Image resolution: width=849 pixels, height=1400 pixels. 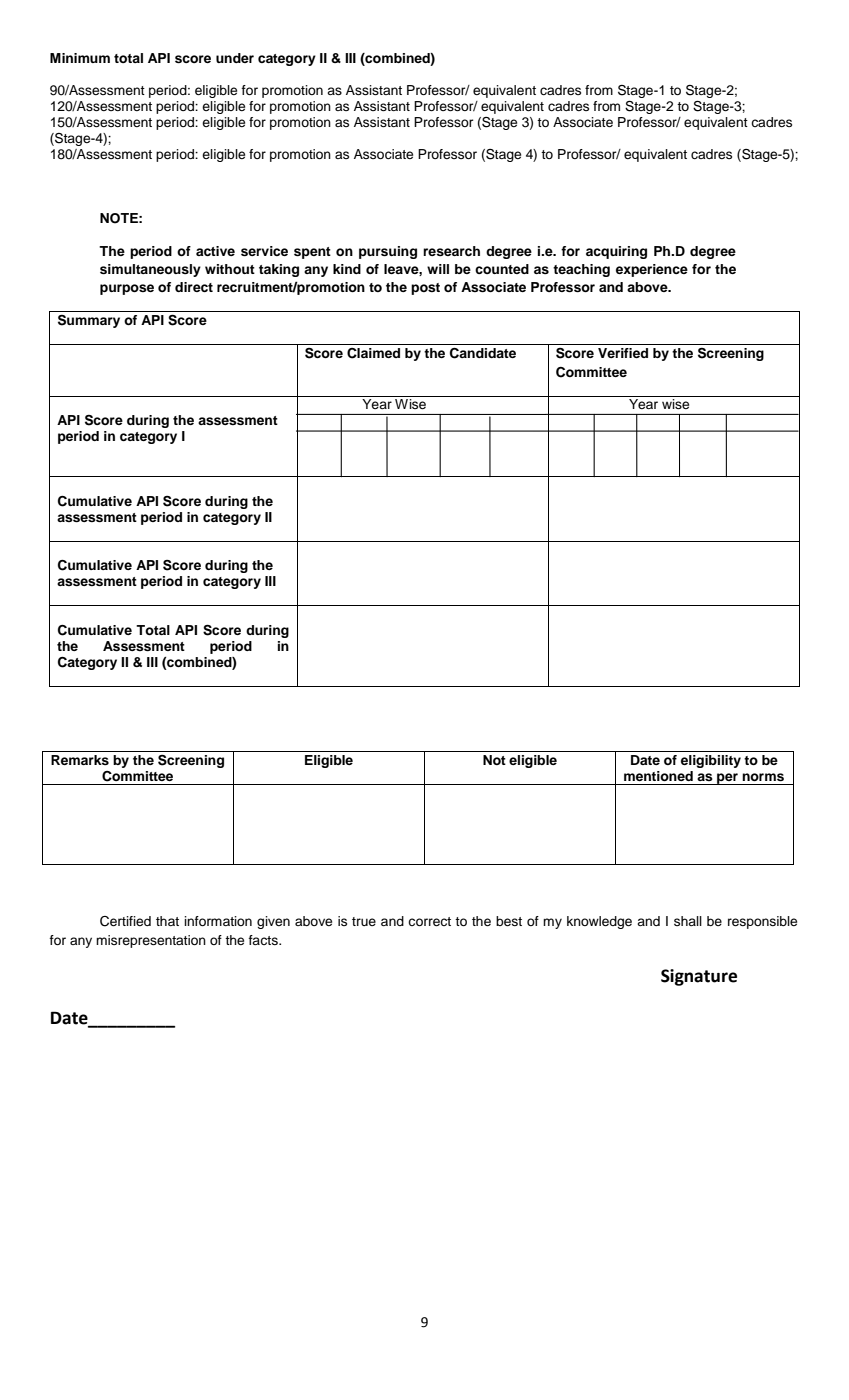 What do you see at coordinates (616, 252) in the screenshot?
I see `acquiring` at bounding box center [616, 252].
